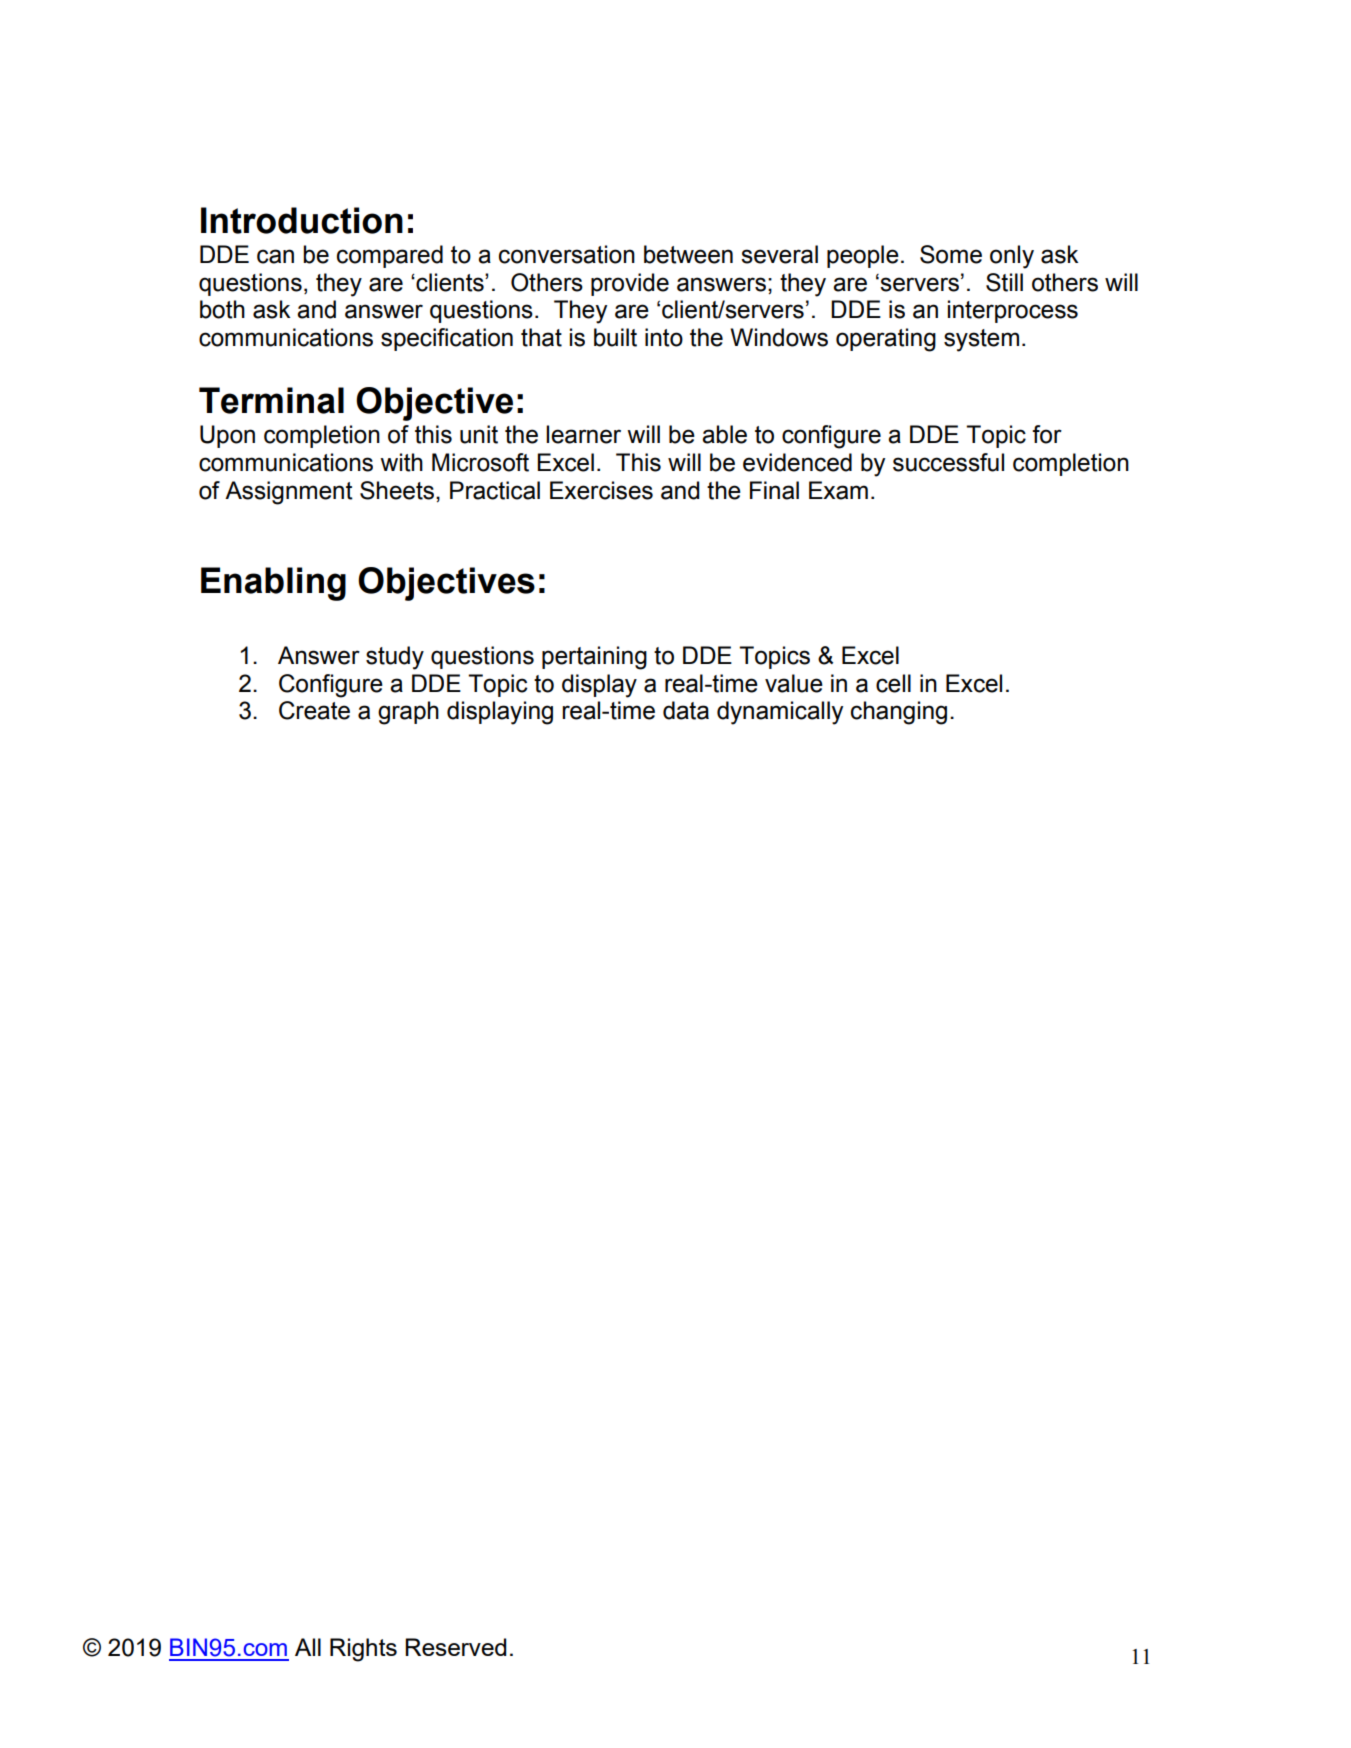  What do you see at coordinates (630, 284) in the screenshot?
I see `provide` at bounding box center [630, 284].
